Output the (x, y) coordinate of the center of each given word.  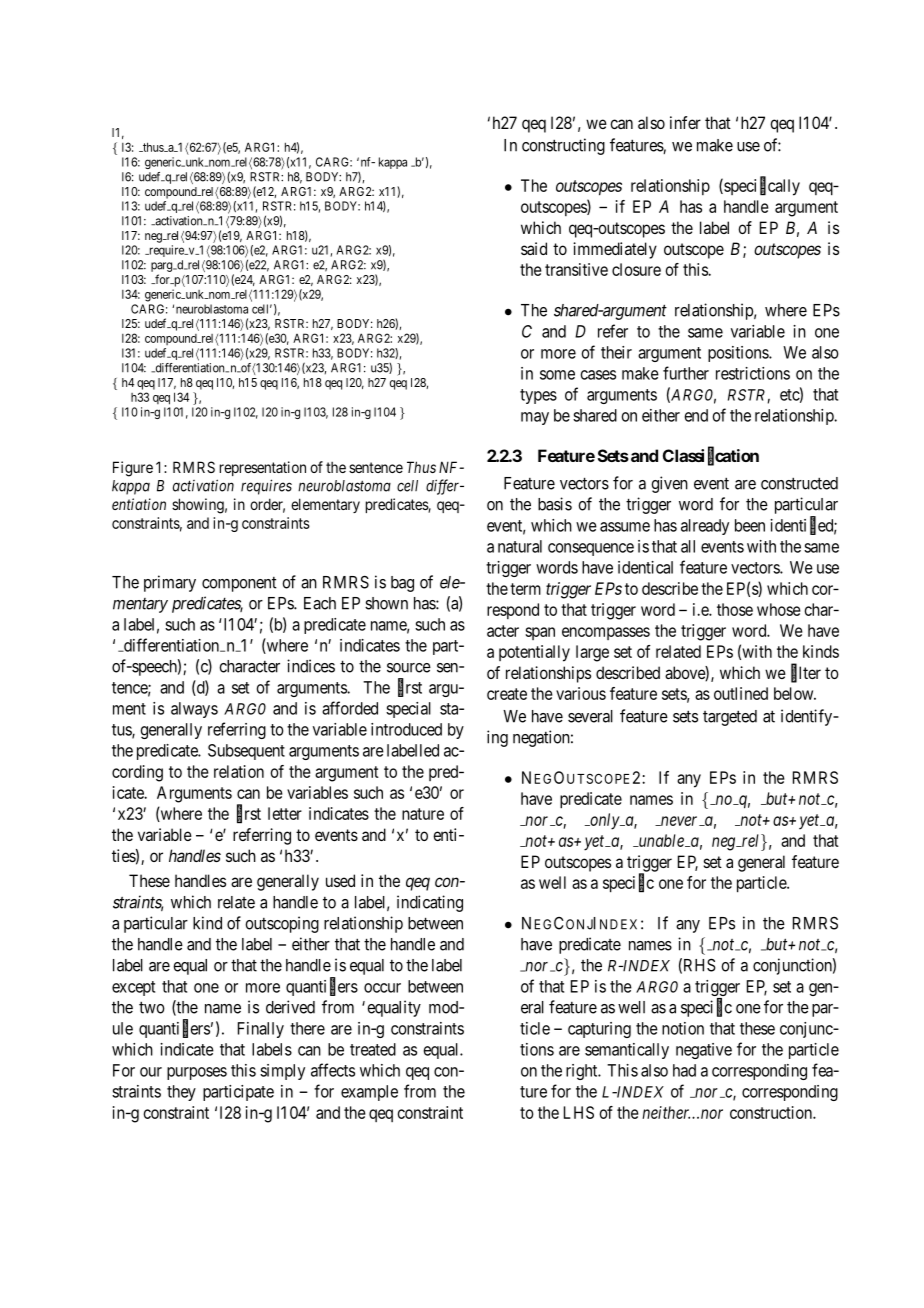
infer (685, 122)
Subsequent (246, 752)
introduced (406, 729)
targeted (730, 718)
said (534, 248)
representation (263, 468)
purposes (197, 1073)
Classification (711, 456)
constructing (563, 146)
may (535, 418)
